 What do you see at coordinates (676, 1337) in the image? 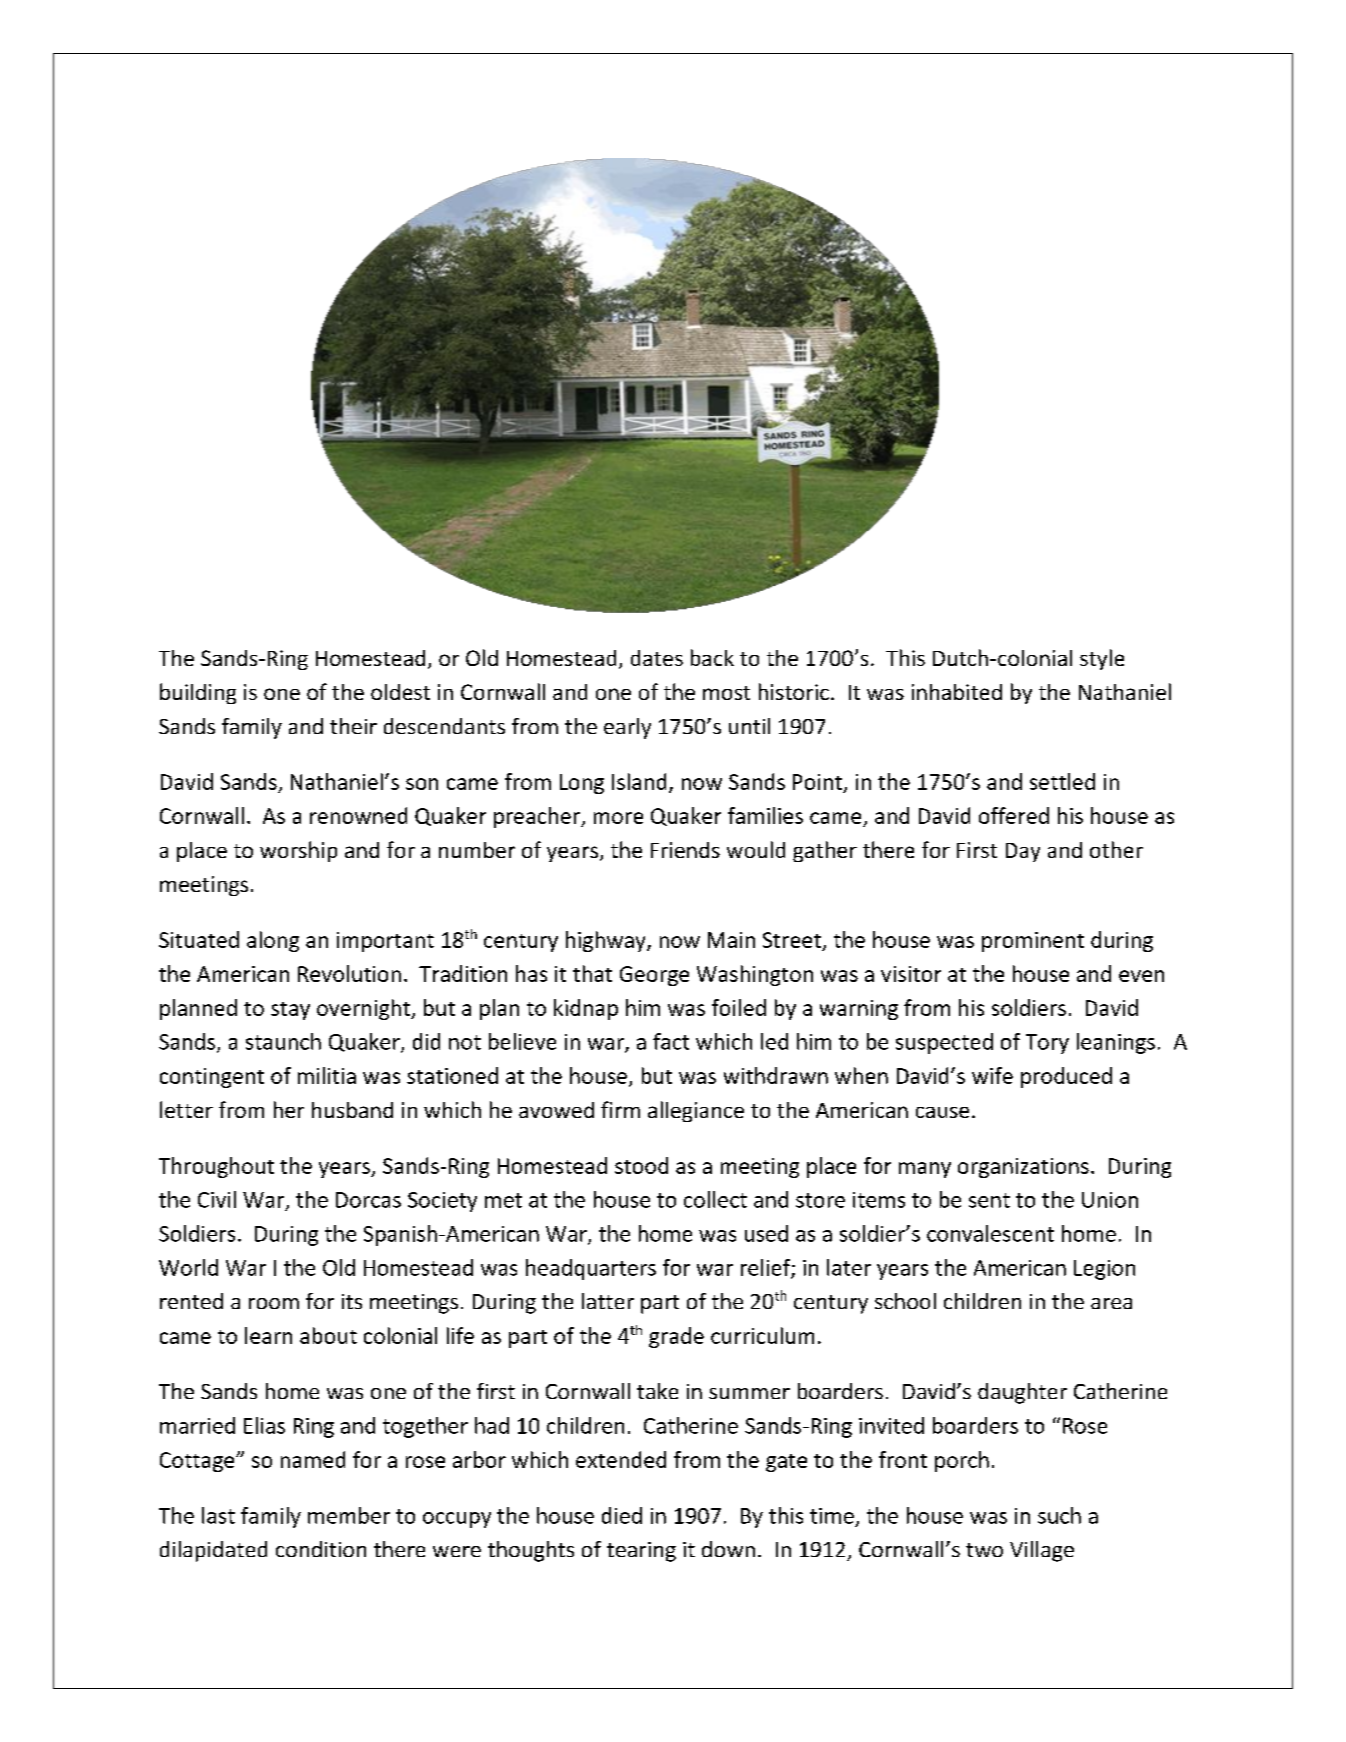
I see `grade` at bounding box center [676, 1337].
